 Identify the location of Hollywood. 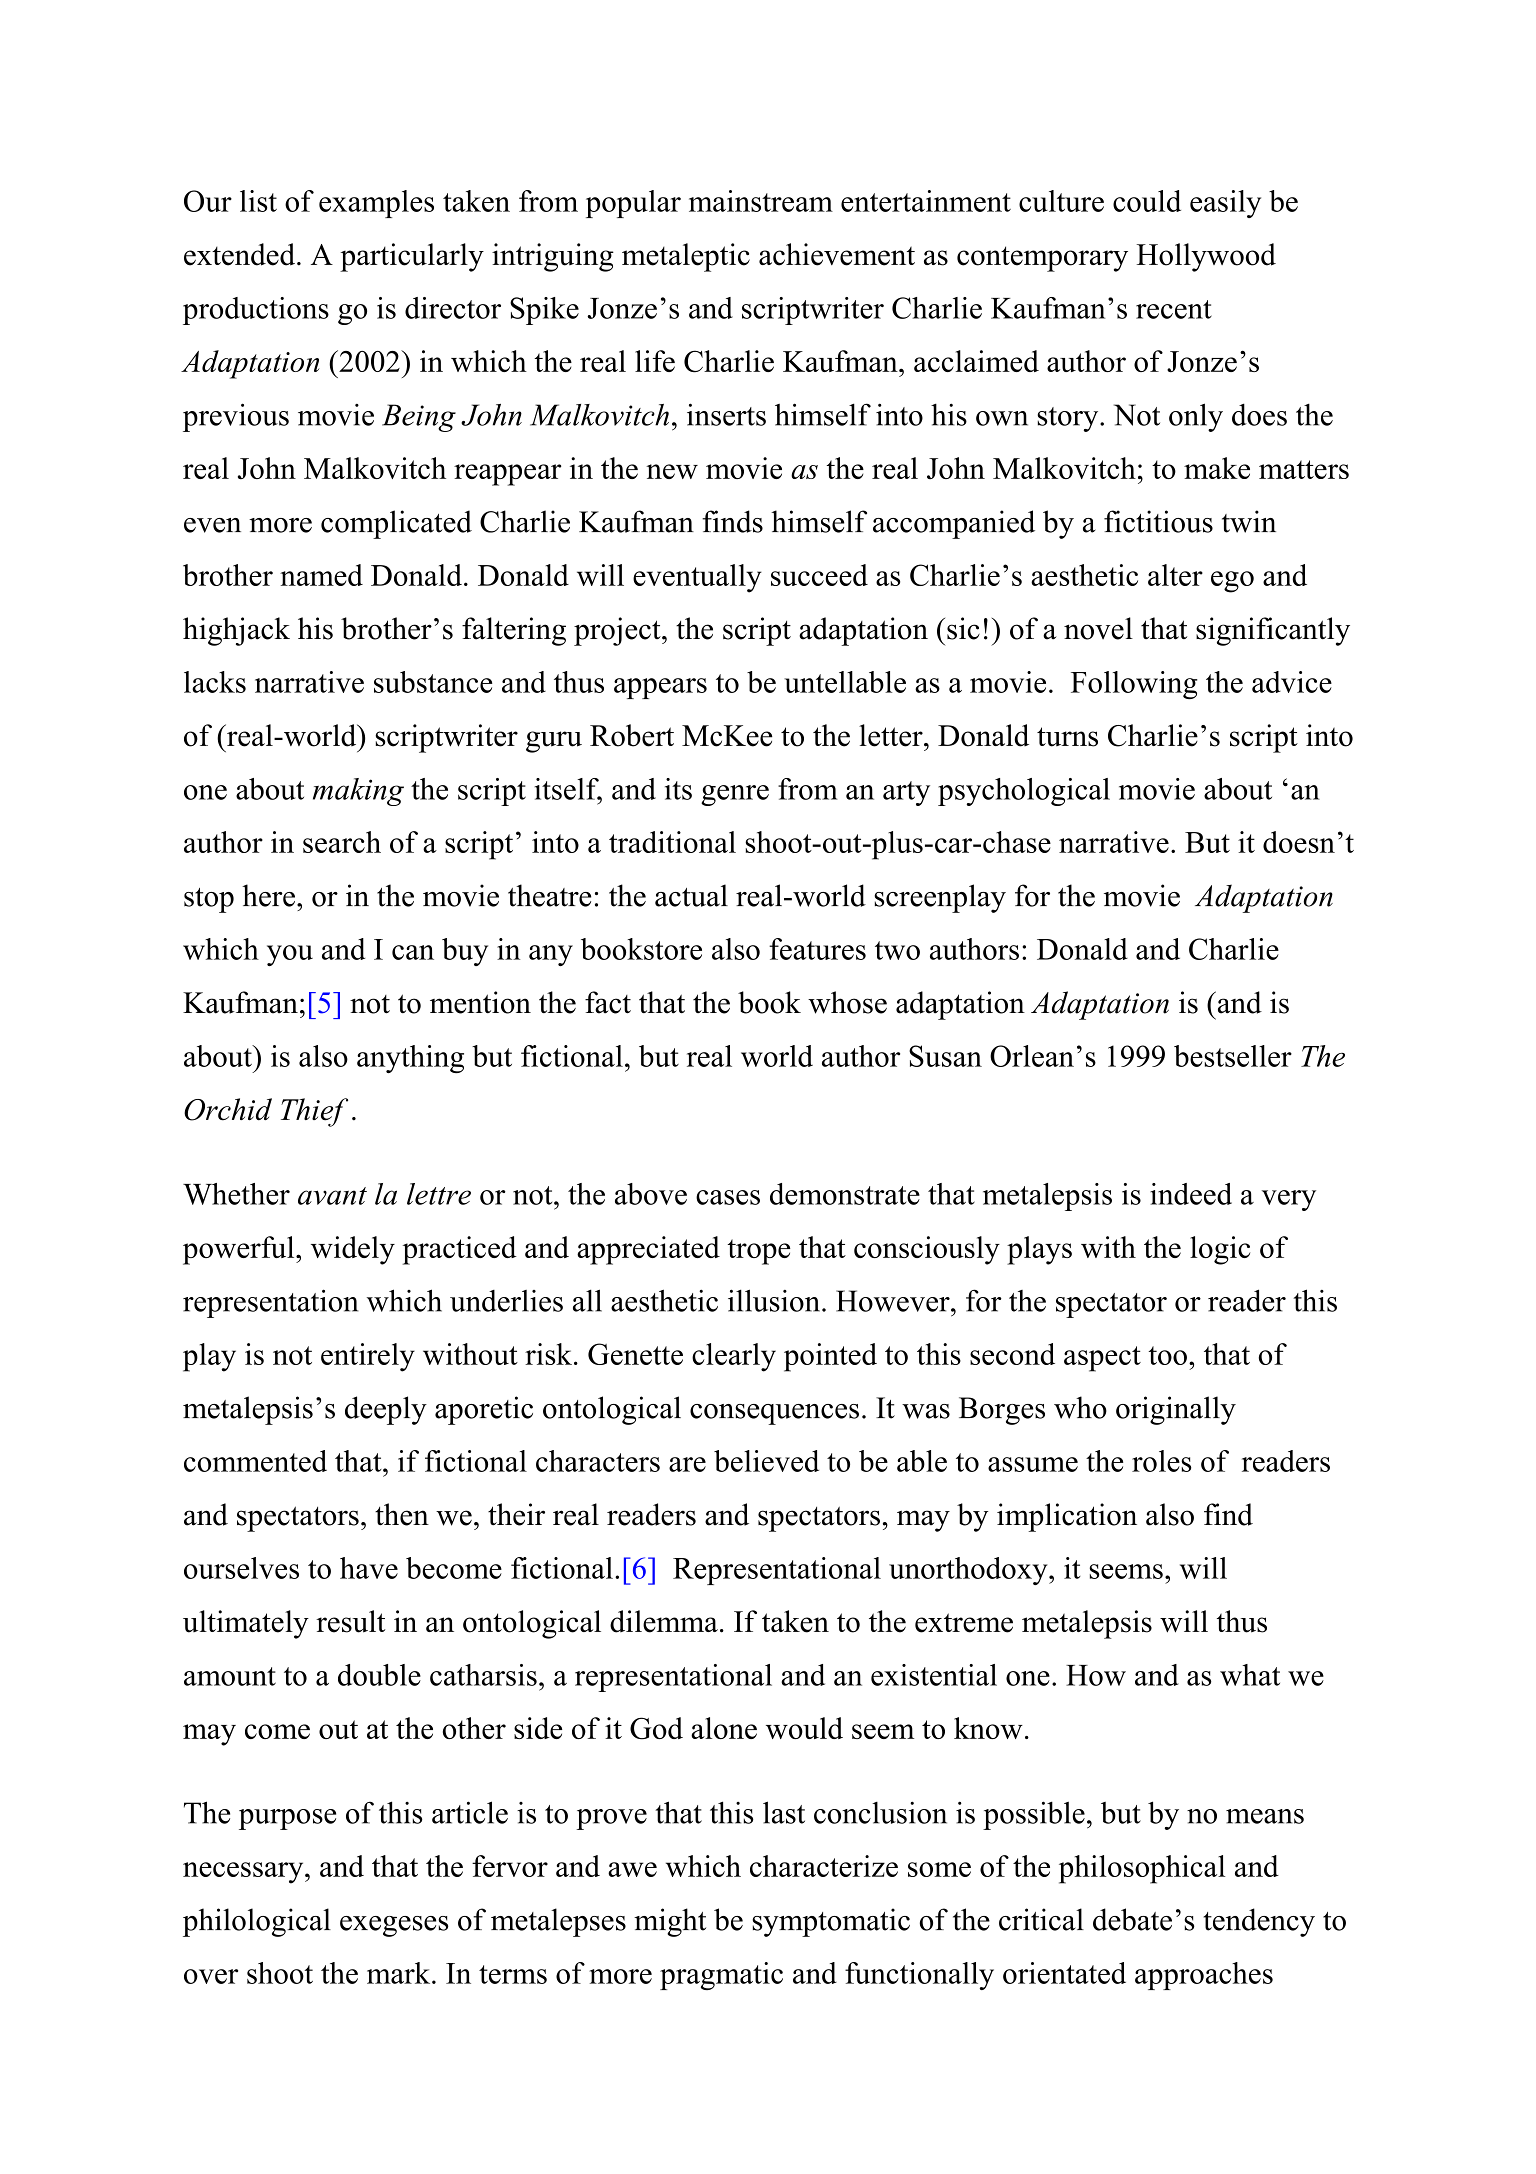
(1206, 257).
